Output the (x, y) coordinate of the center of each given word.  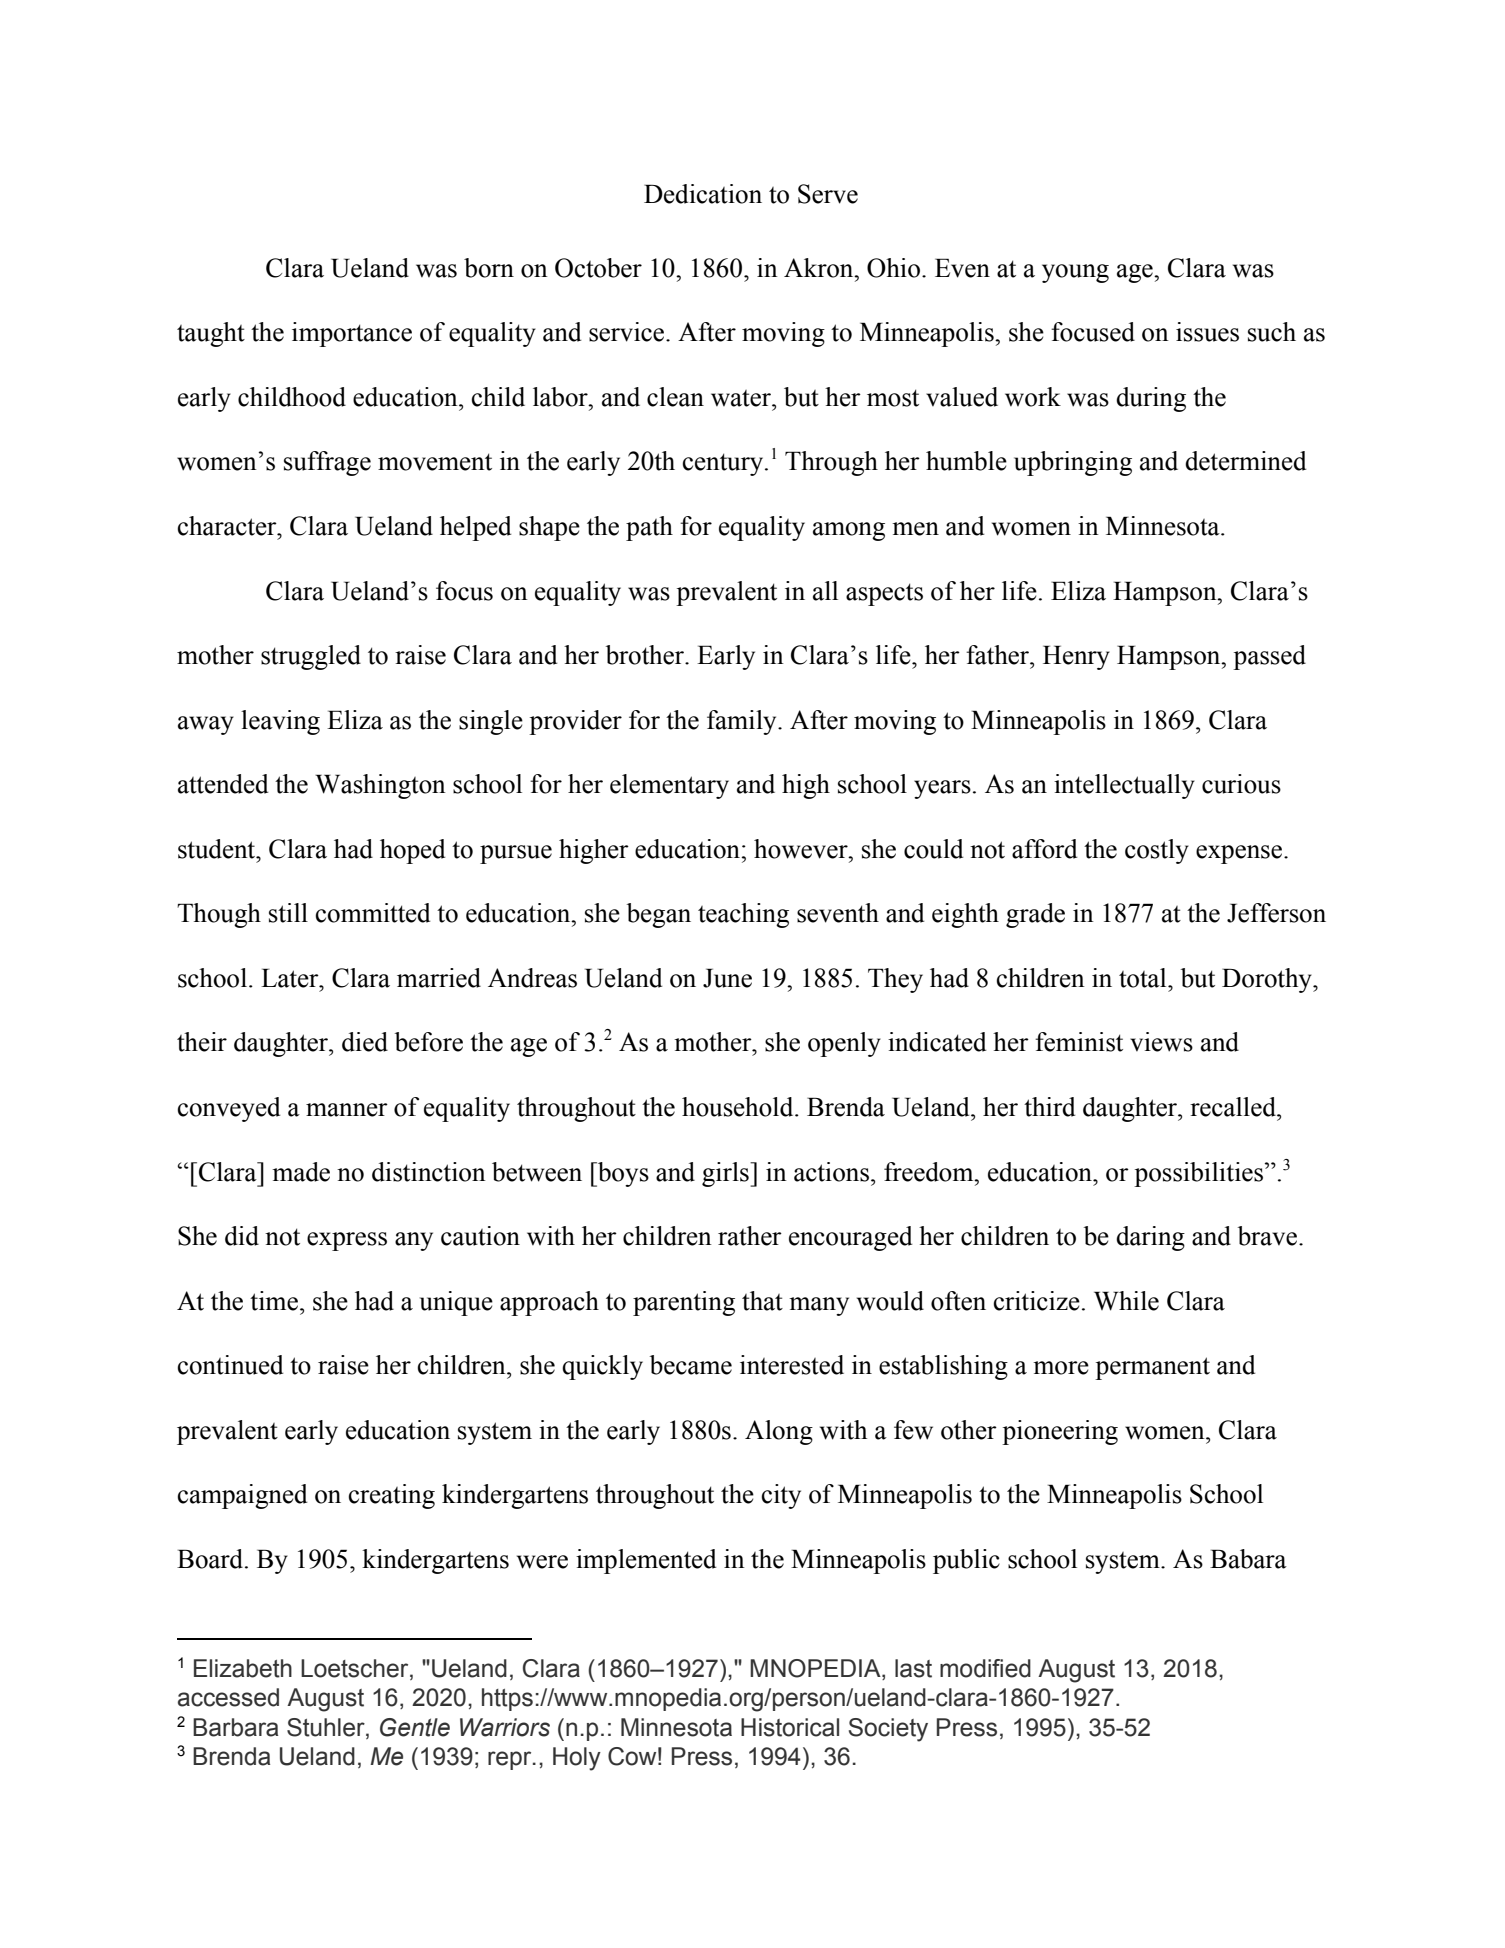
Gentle (415, 1727)
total (1144, 978)
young (1075, 273)
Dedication (703, 194)
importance (352, 334)
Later (291, 978)
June (727, 978)
